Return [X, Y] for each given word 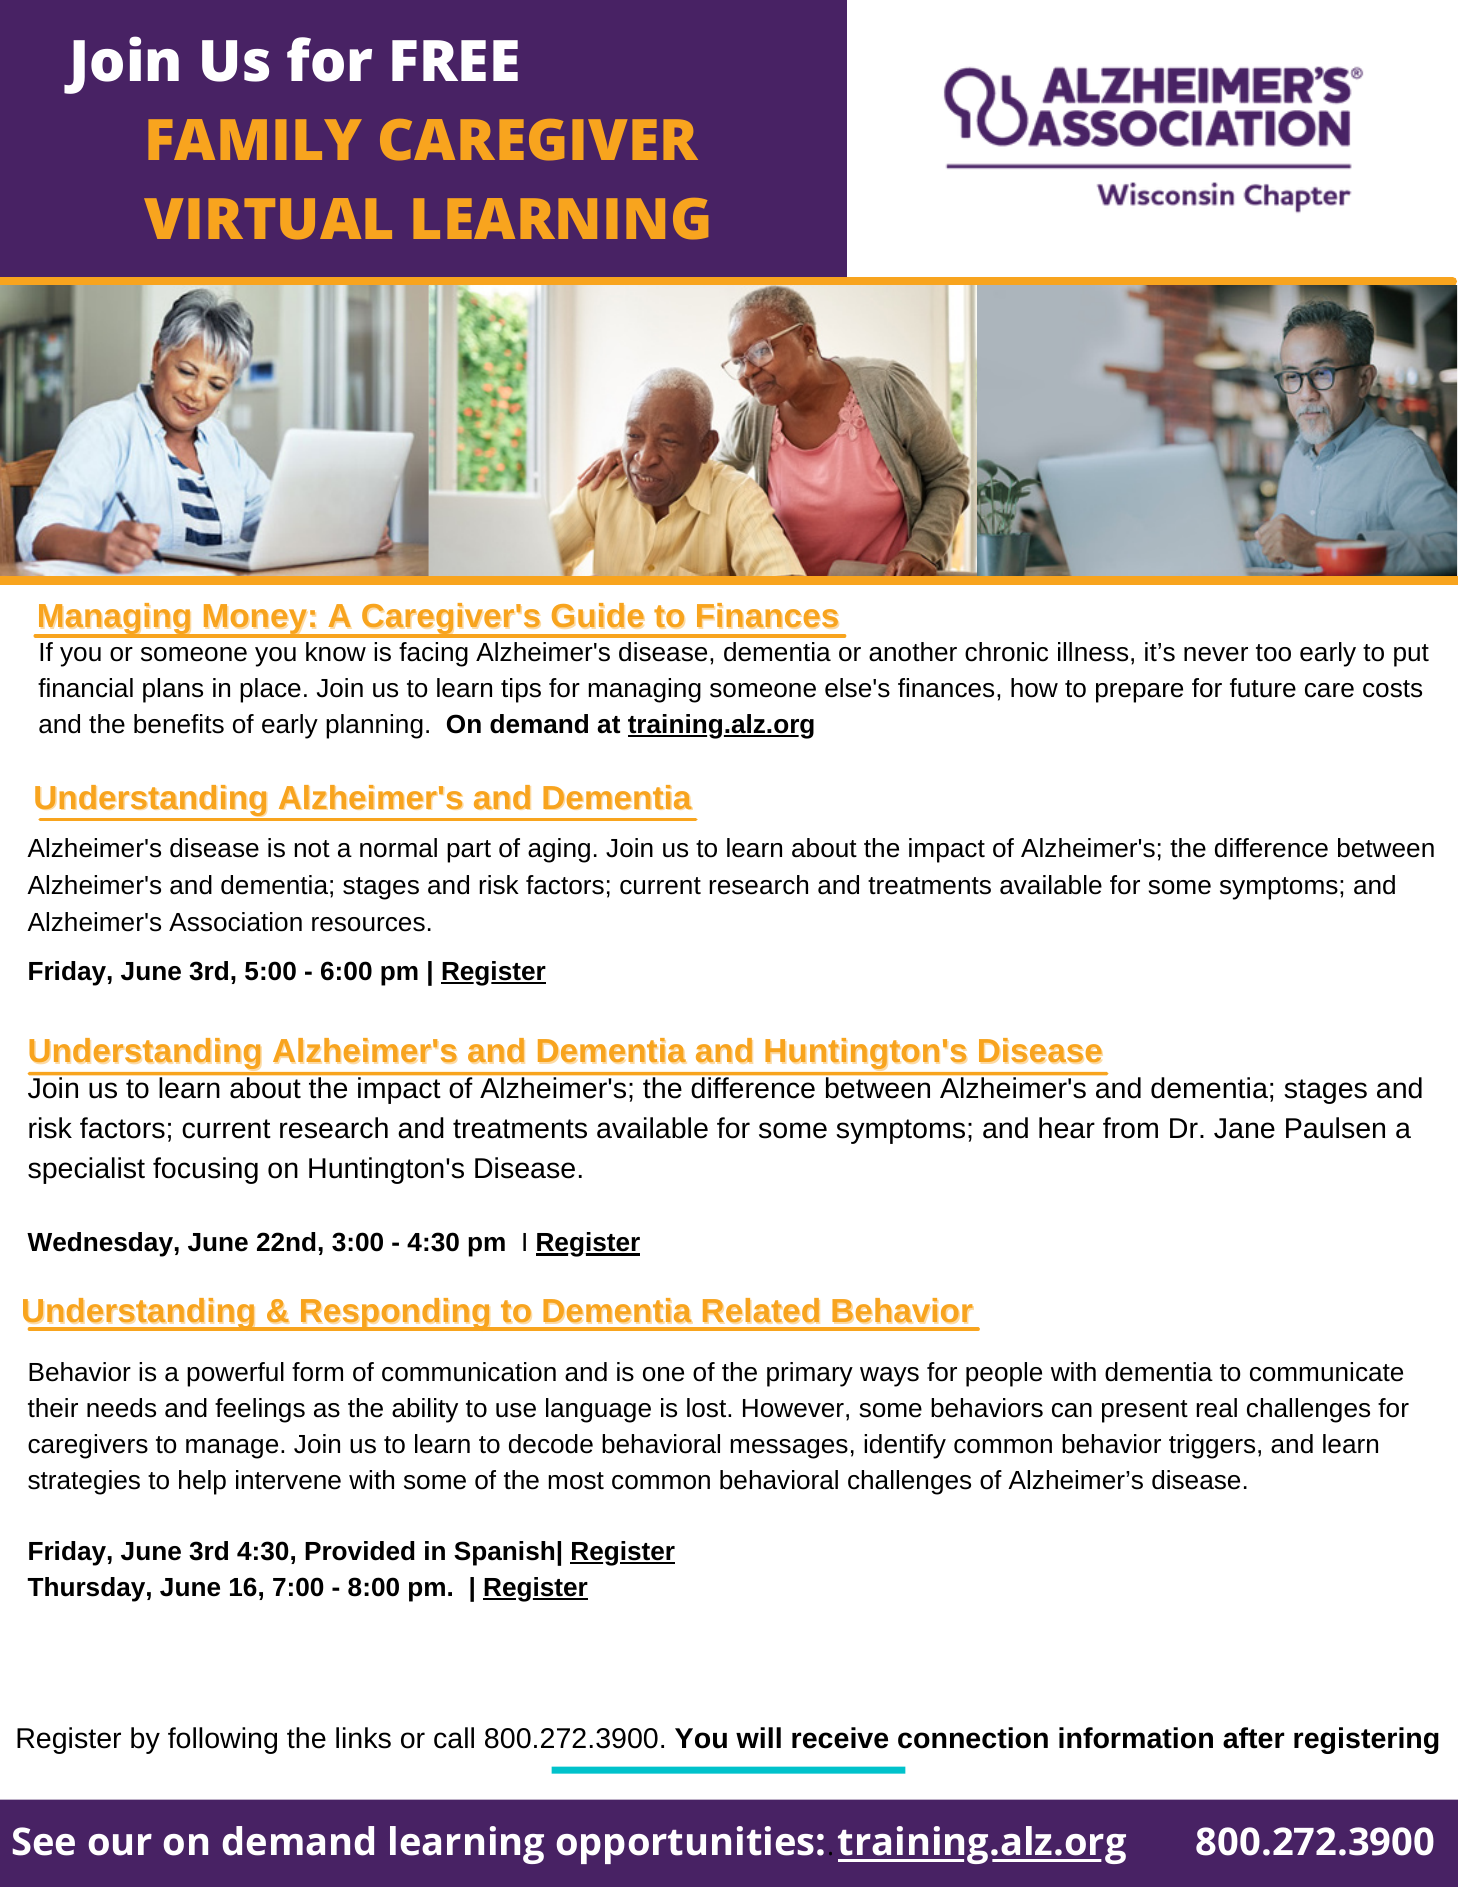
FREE [455, 60]
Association [235, 922]
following [222, 1740]
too [1273, 653]
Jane [1244, 1128]
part [469, 851]
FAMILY [255, 139]
